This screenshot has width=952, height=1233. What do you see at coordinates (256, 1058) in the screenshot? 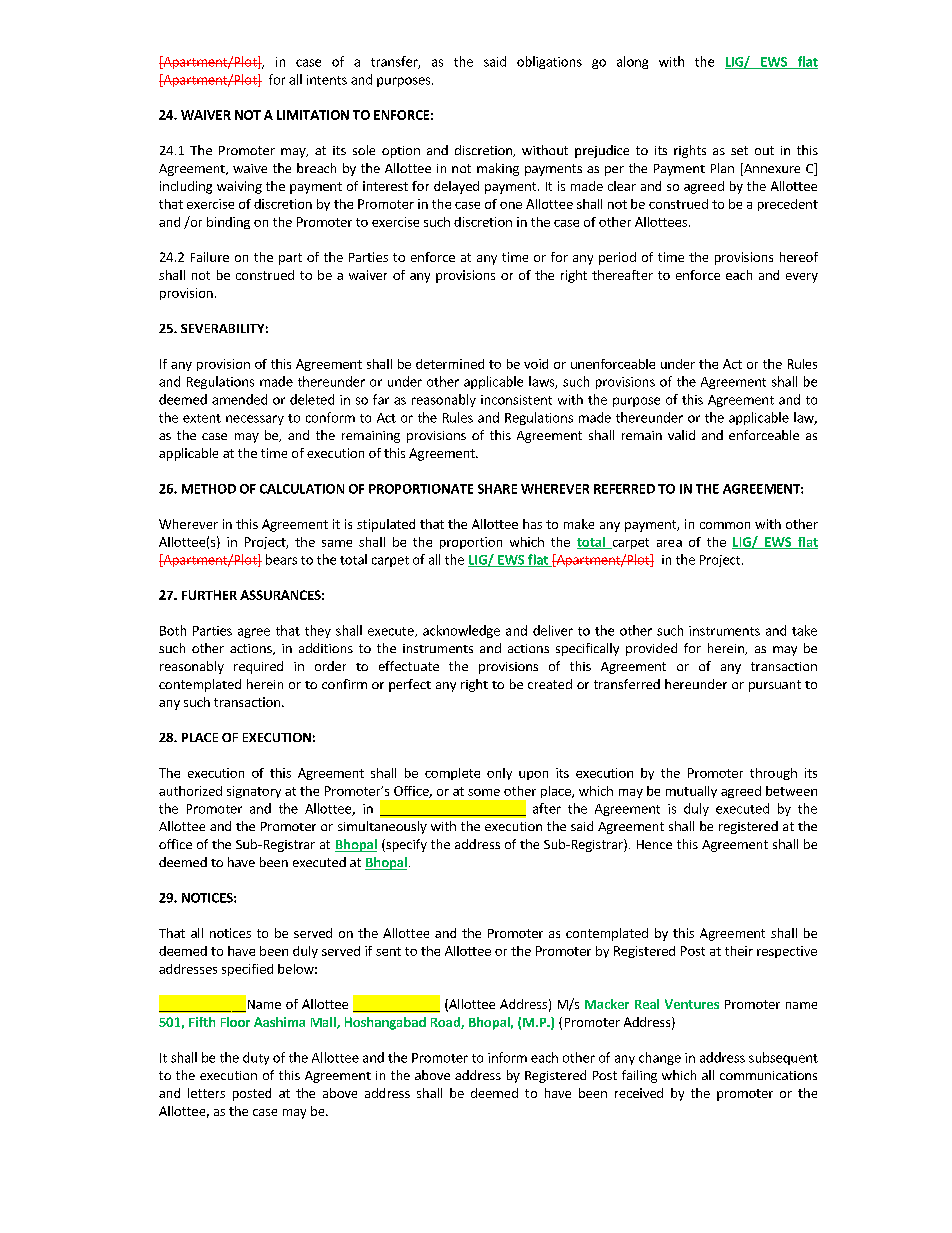
I see `duty` at bounding box center [256, 1058].
